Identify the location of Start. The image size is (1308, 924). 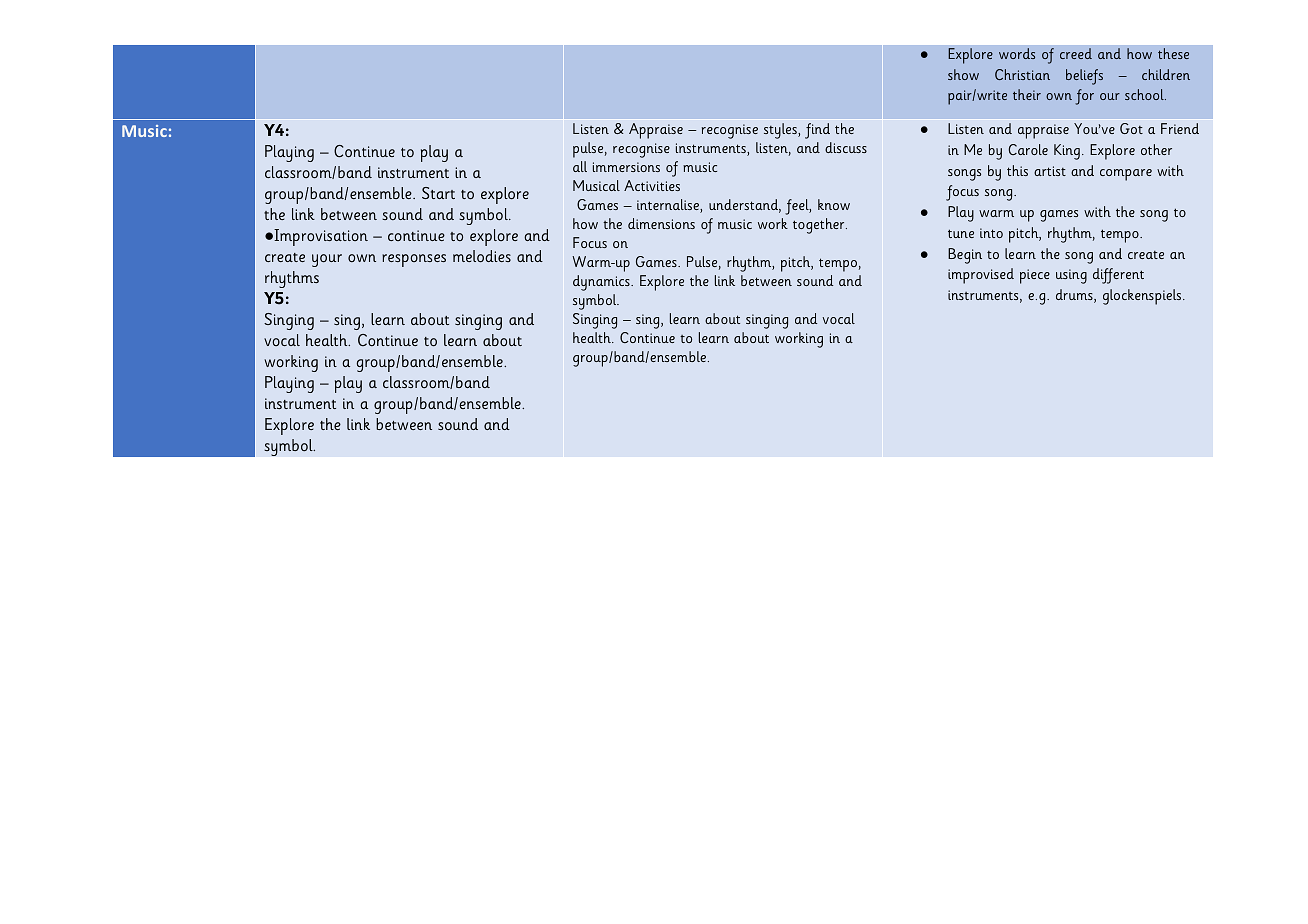
(438, 193).
